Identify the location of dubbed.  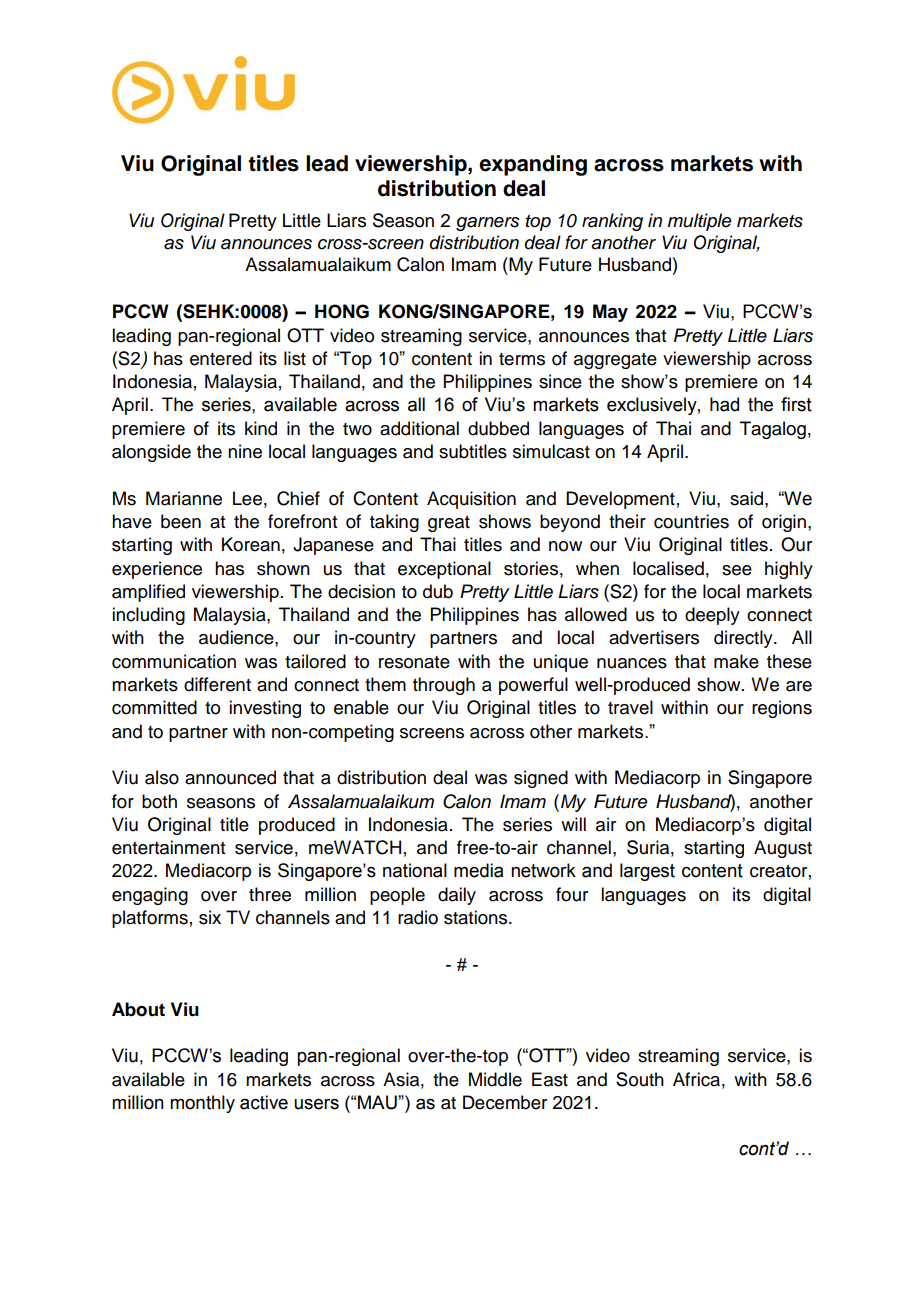
(498, 428).
